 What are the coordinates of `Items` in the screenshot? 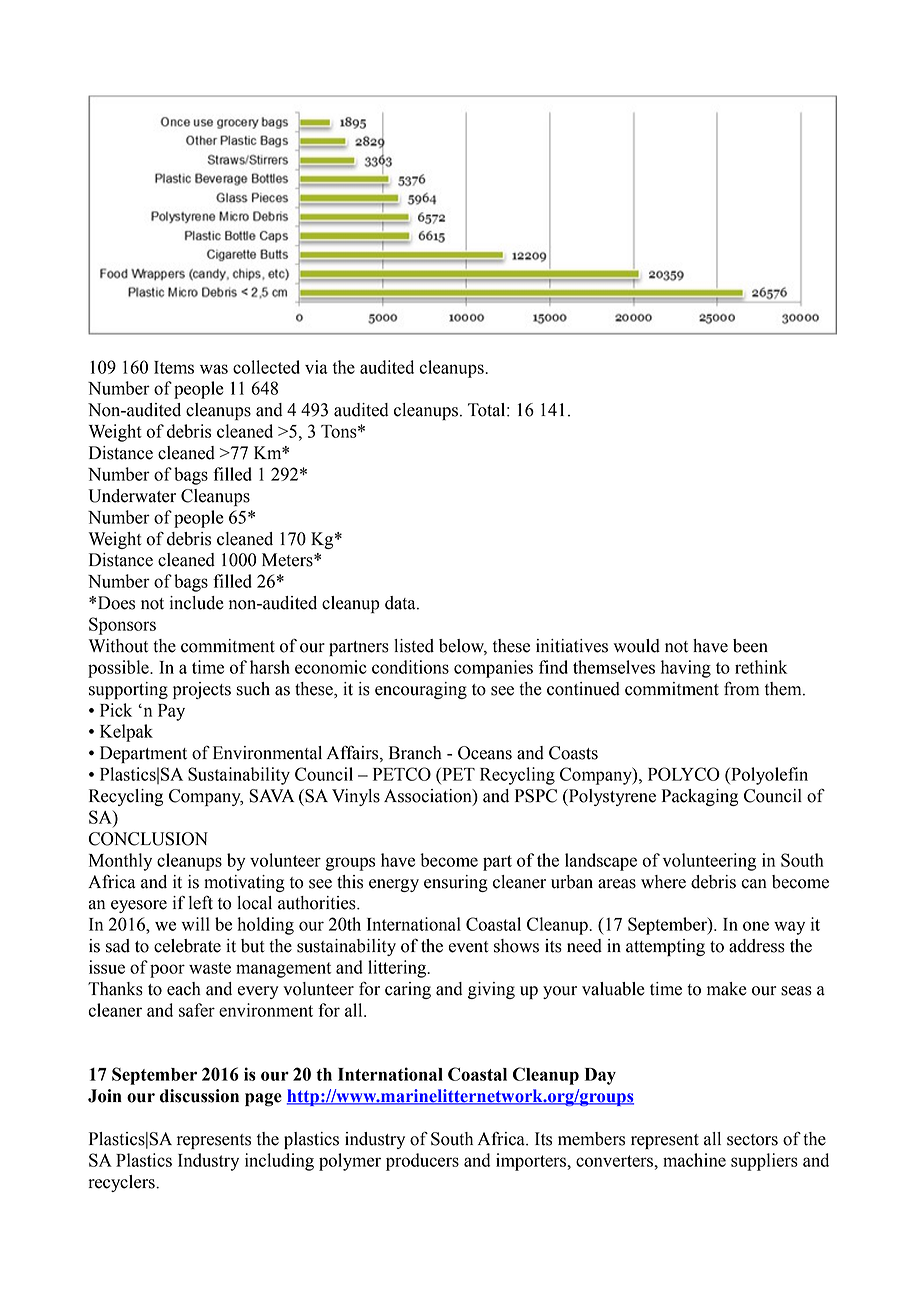 It's located at (174, 367).
